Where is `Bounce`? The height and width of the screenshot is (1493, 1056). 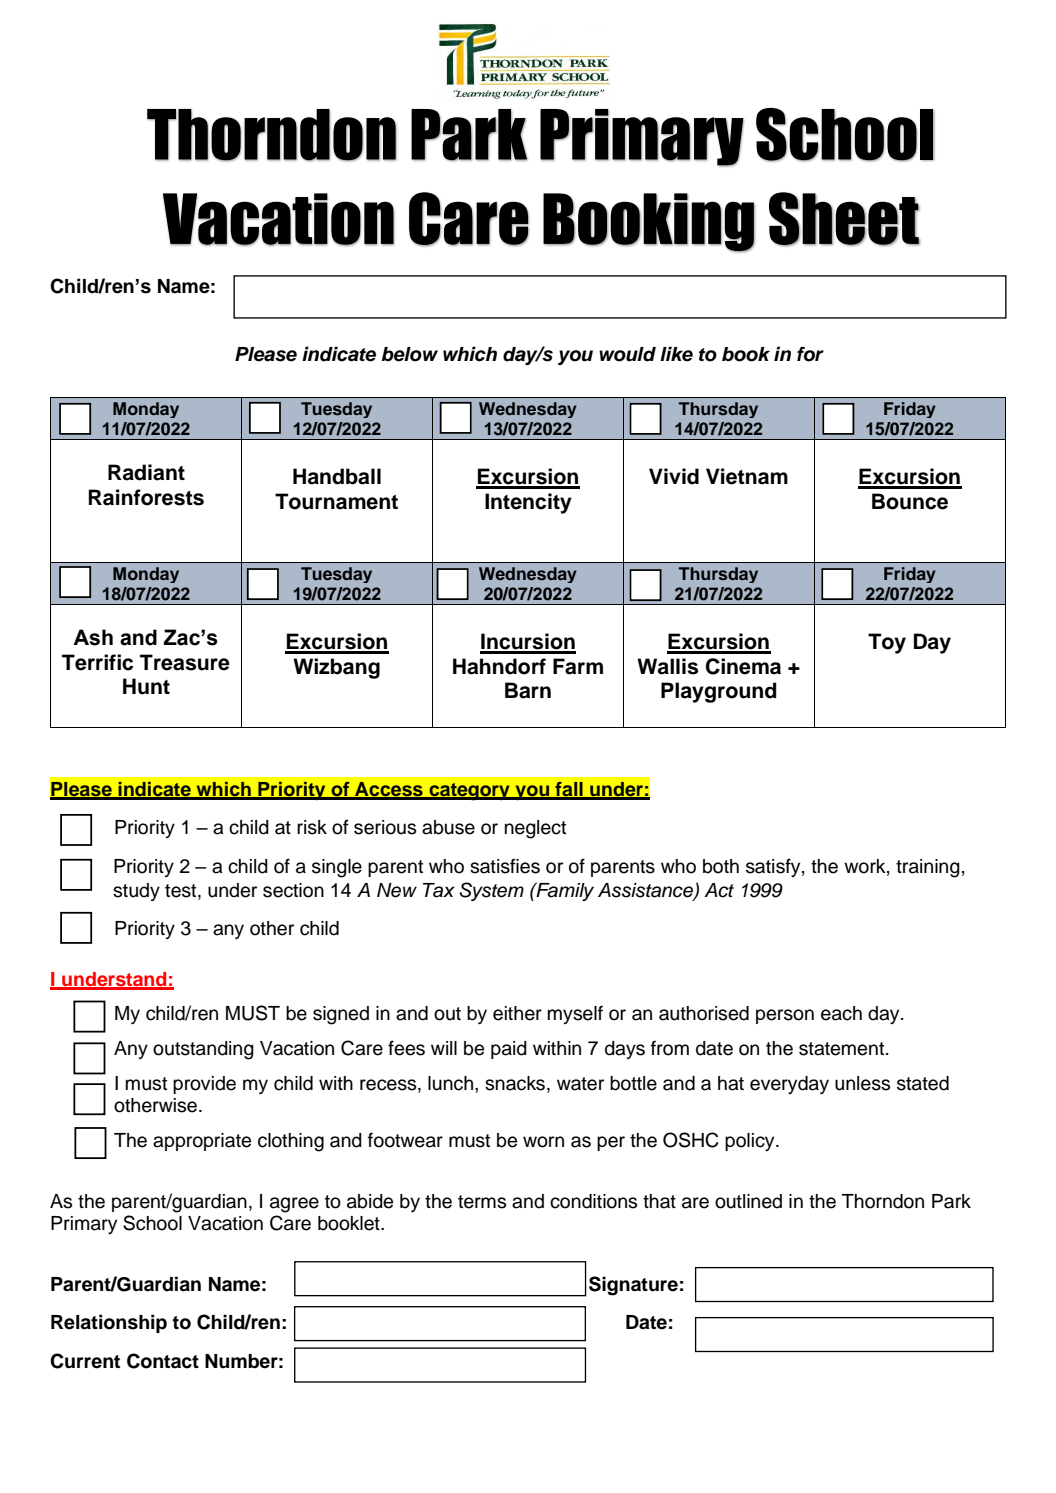
Bounce is located at coordinates (910, 501).
